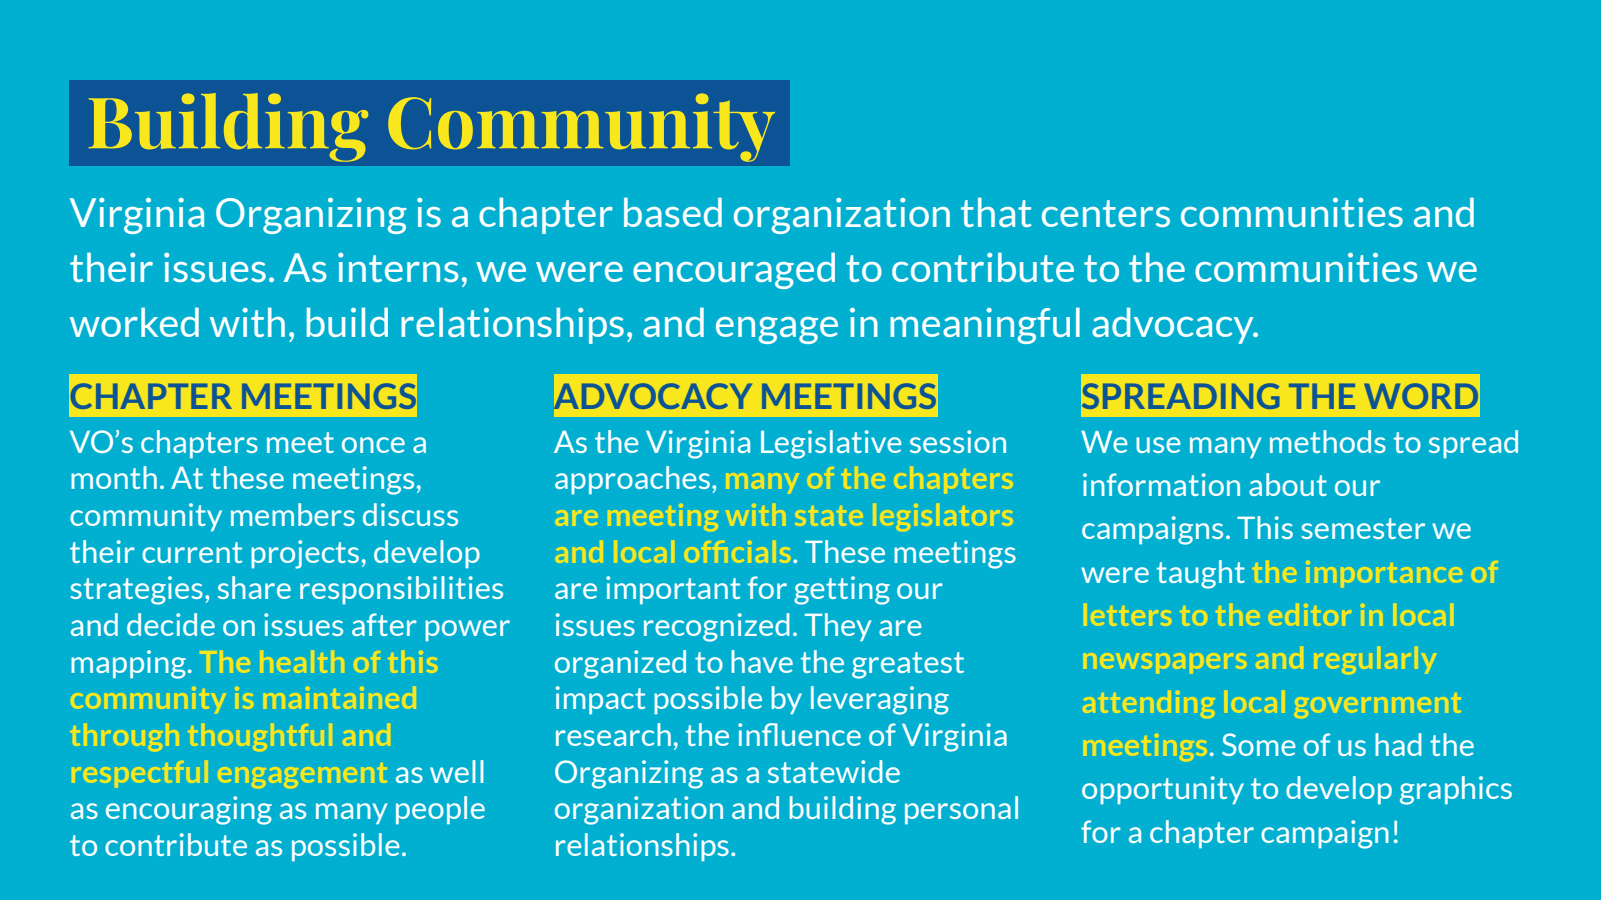 The width and height of the screenshot is (1601, 900). I want to click on opportunity, so click(1163, 790).
